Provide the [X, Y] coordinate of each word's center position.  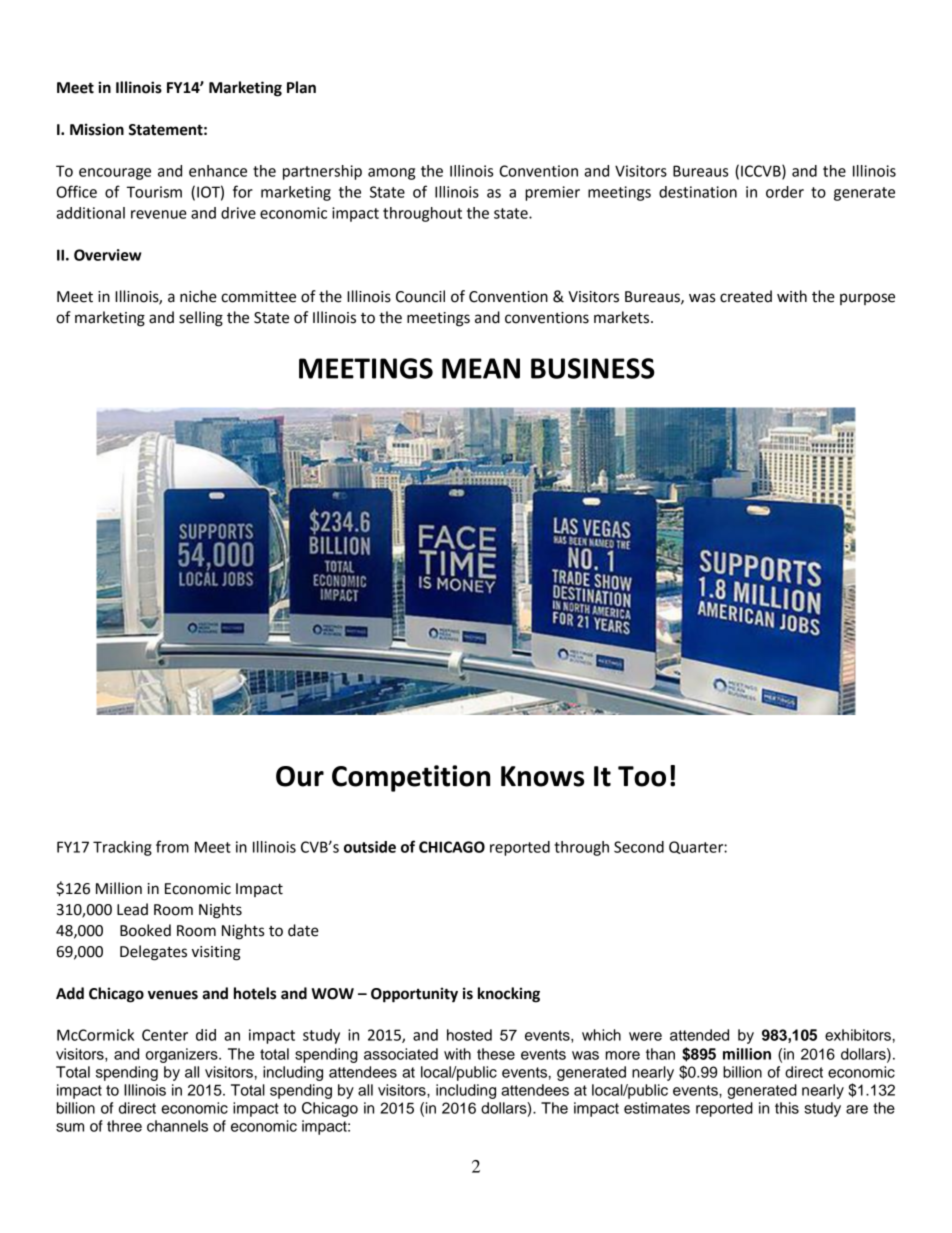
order [785, 192]
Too [642, 776]
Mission [97, 129]
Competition [411, 778]
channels [177, 1126]
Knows [542, 776]
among [391, 174]
